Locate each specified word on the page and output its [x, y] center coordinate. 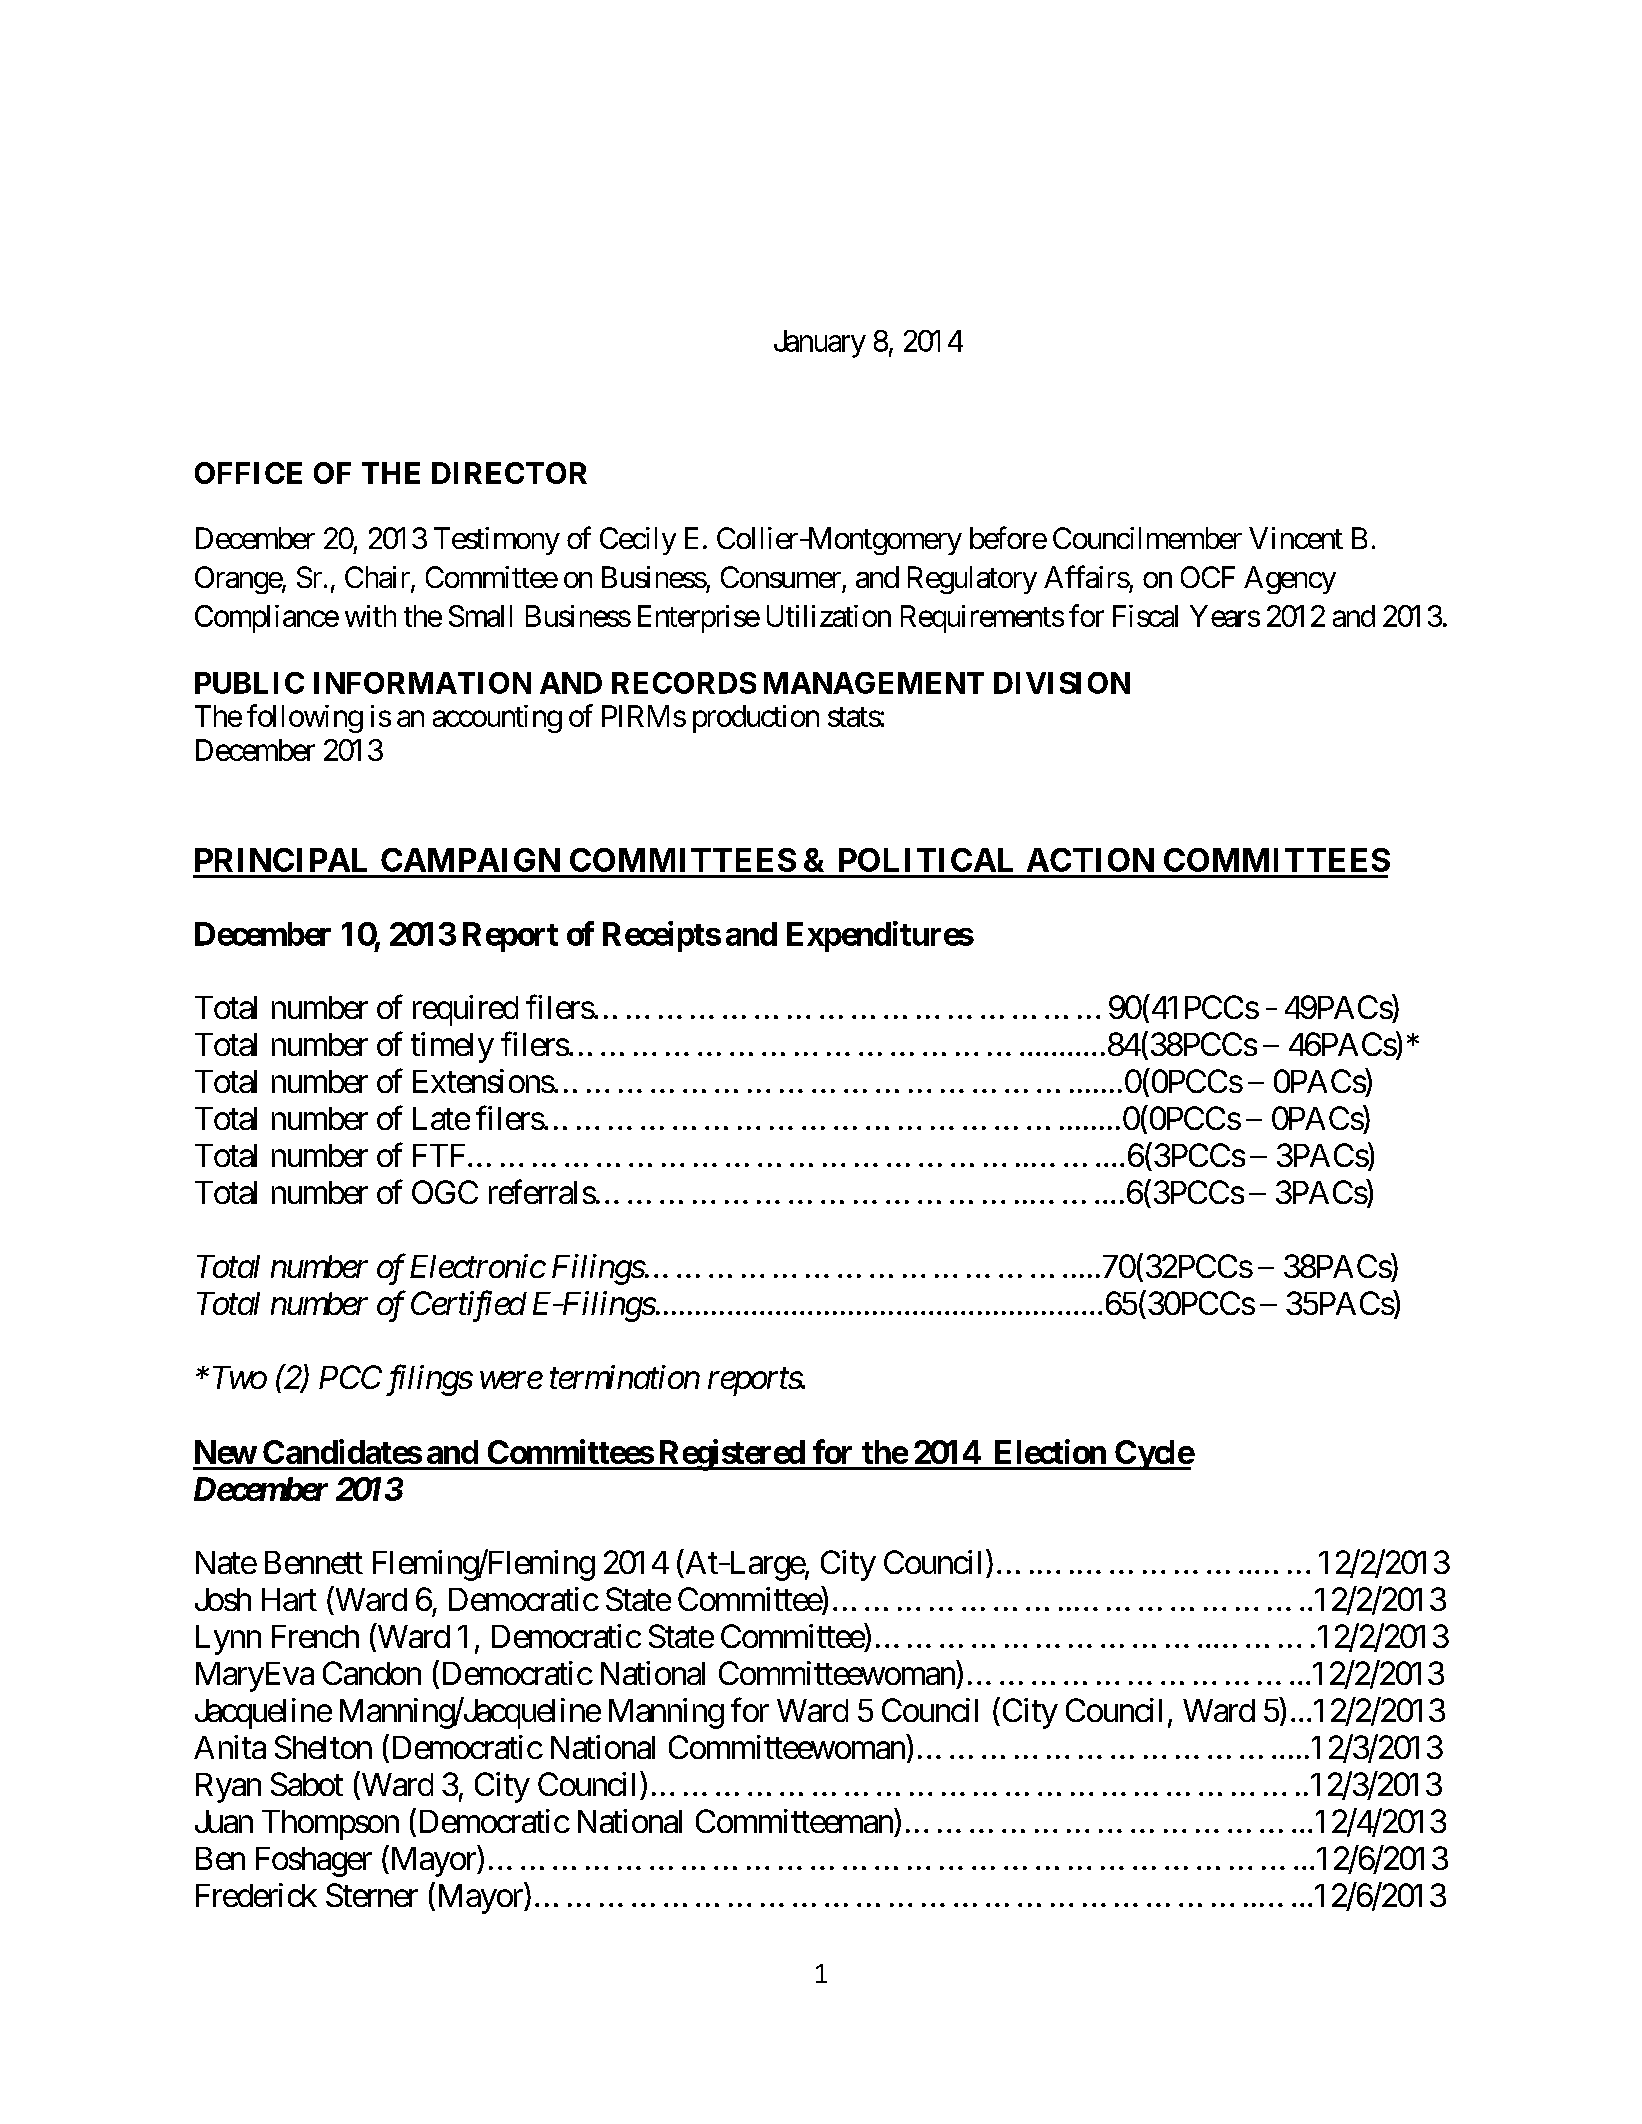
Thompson [330, 1825]
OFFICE [248, 473]
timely [452, 1047]
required [465, 1010]
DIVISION [1062, 683]
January [820, 344]
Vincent [1296, 538]
